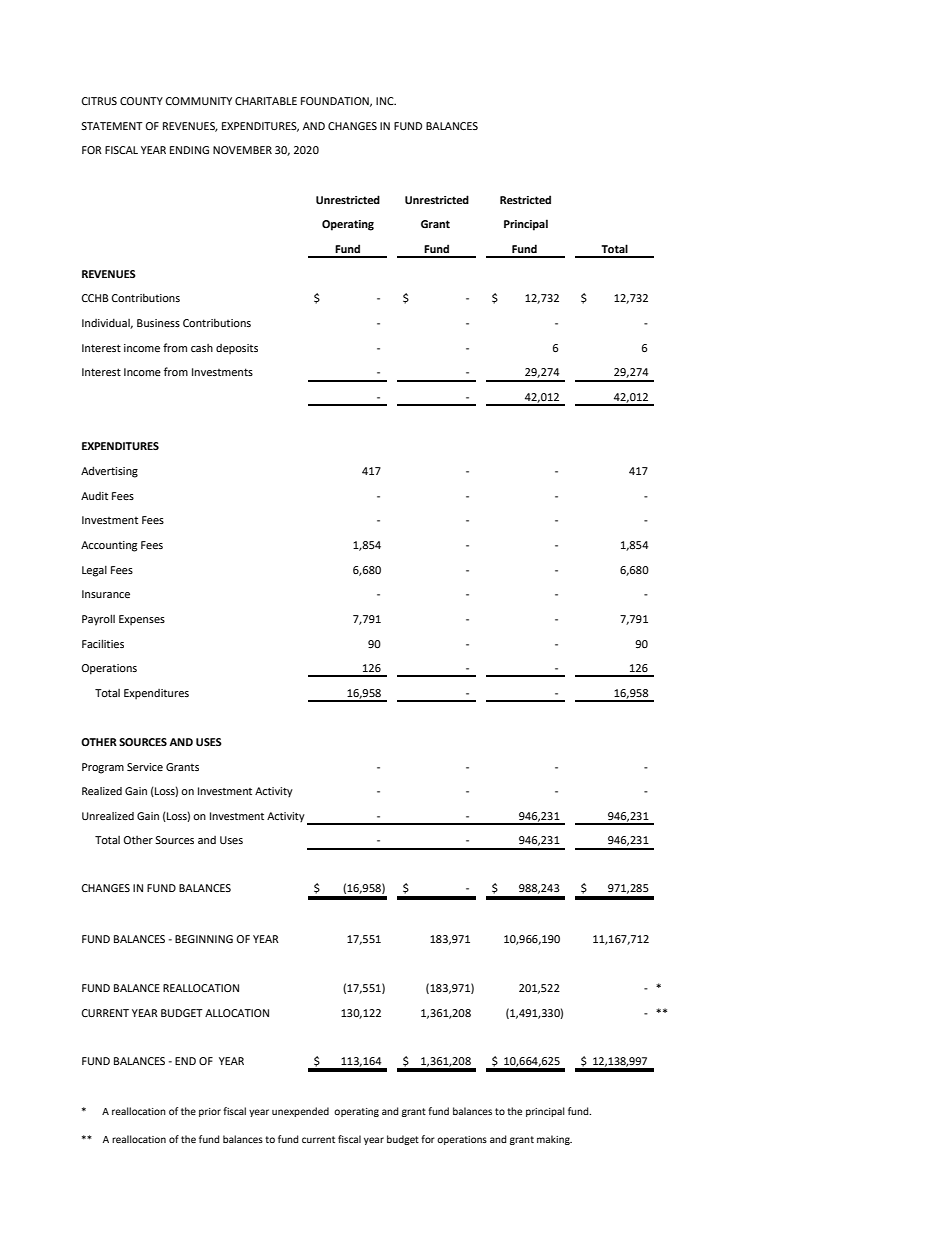  I want to click on COUNTY, so click(141, 101).
